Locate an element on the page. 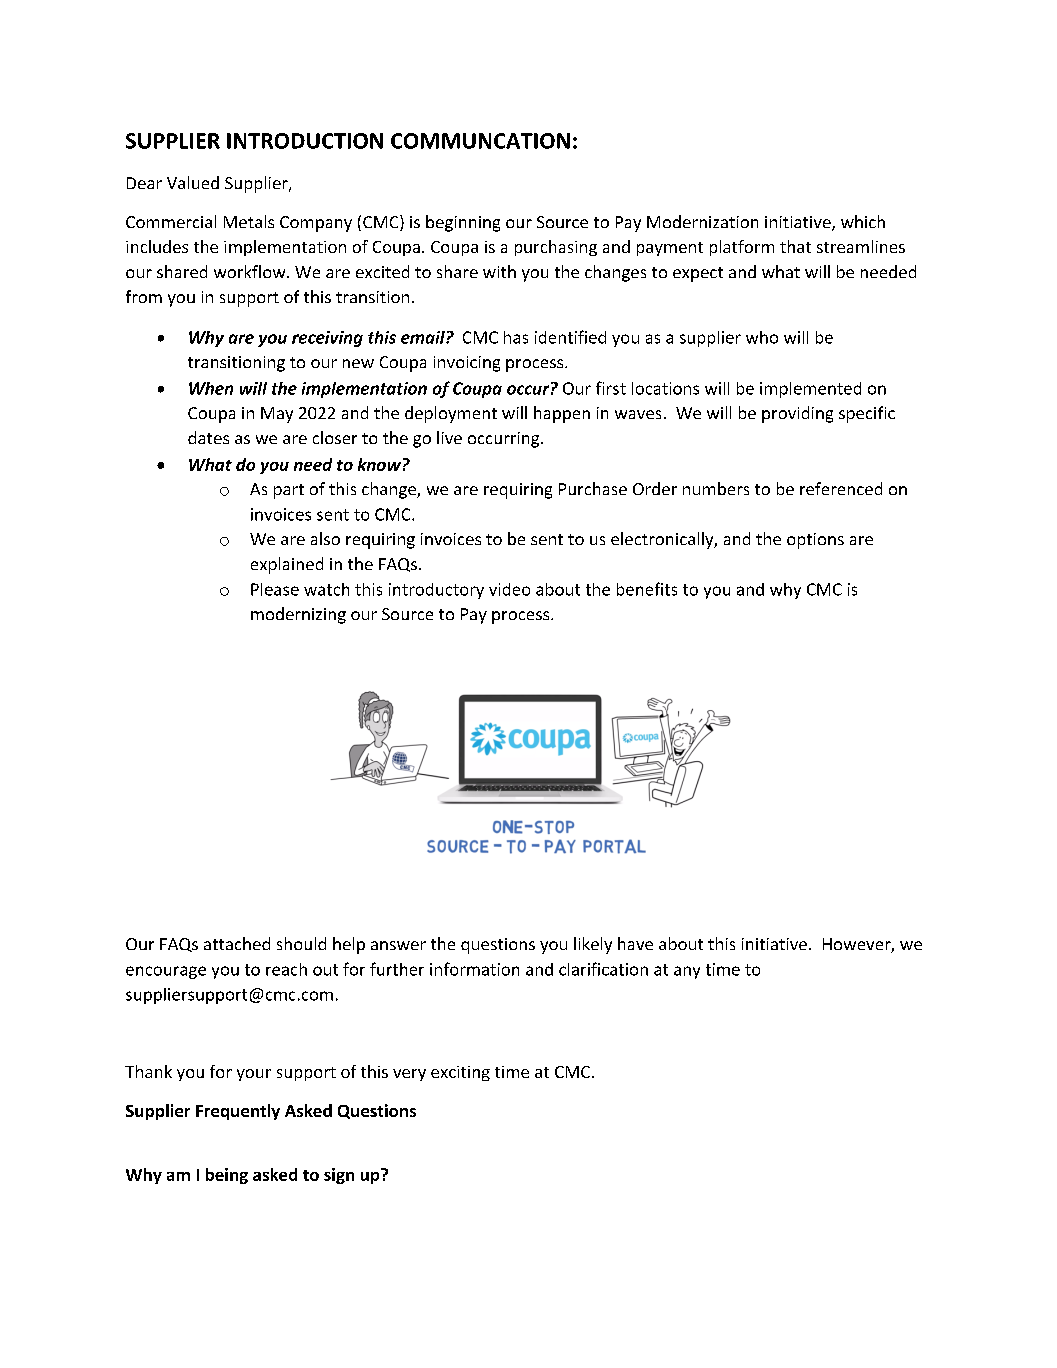  Modernization is located at coordinates (702, 221).
